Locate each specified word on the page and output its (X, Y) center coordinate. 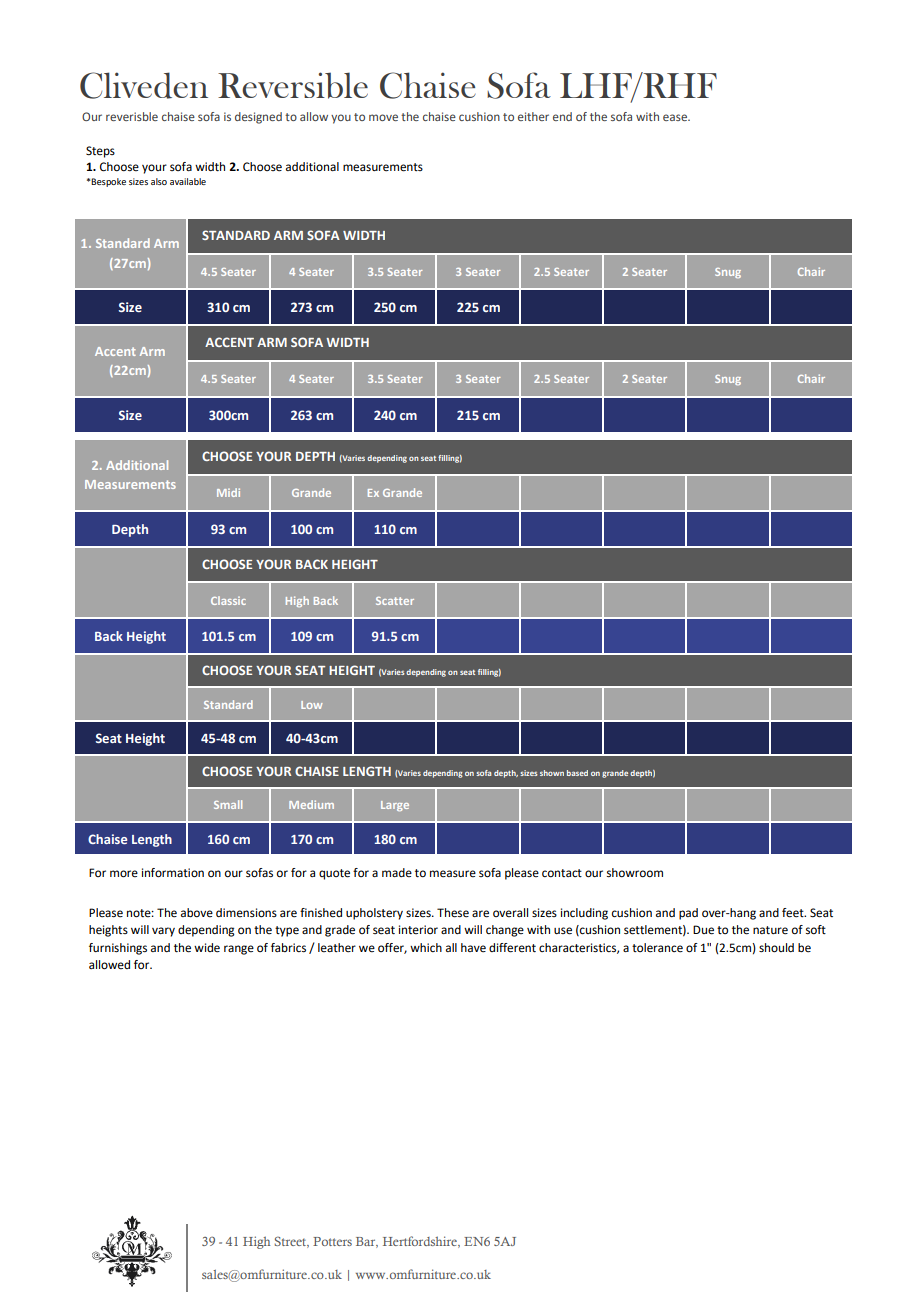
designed (258, 118)
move (383, 117)
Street (292, 1242)
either (533, 116)
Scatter (395, 601)
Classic (228, 600)
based (577, 773)
